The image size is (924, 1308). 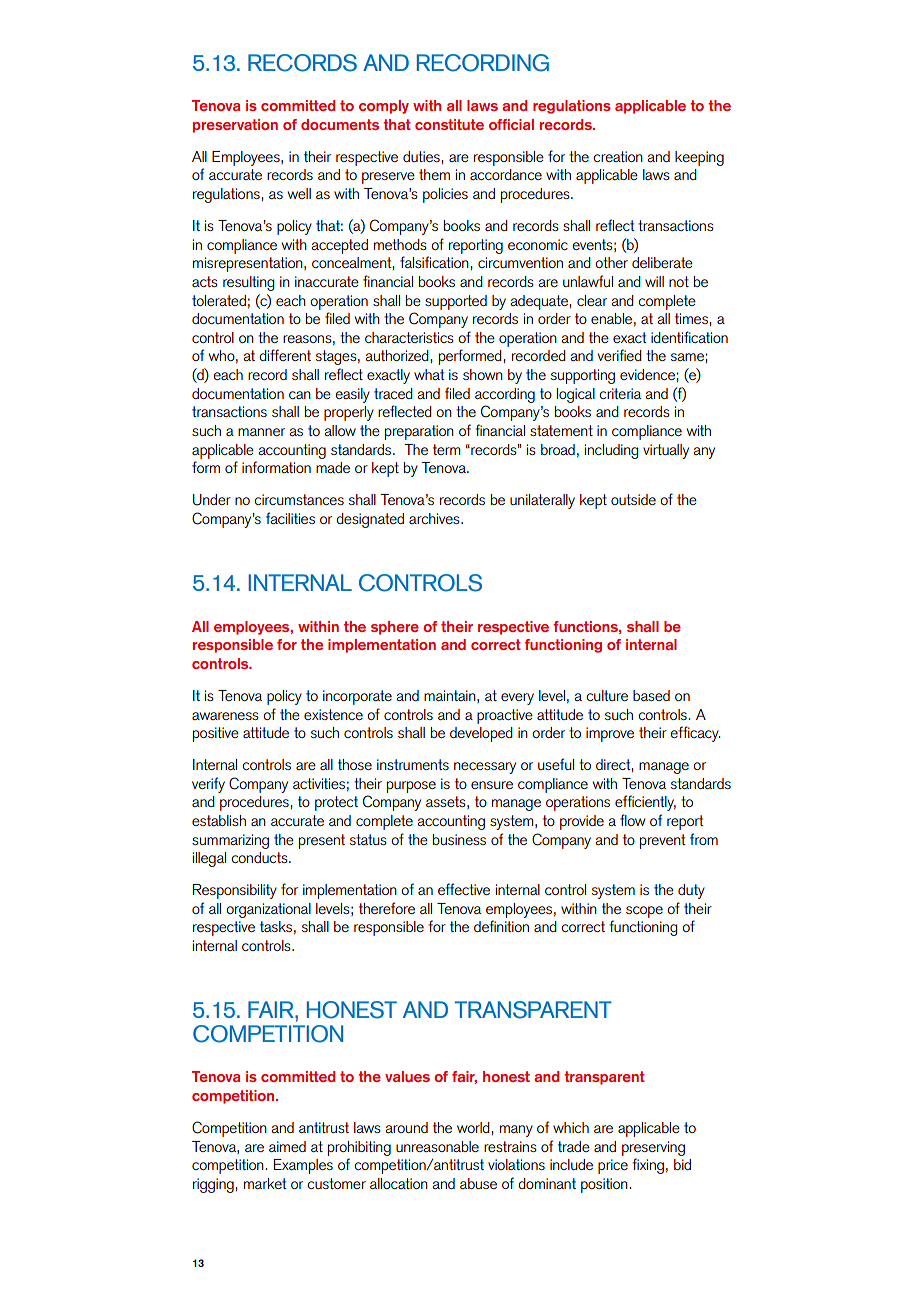 I want to click on effective, so click(x=464, y=889).
